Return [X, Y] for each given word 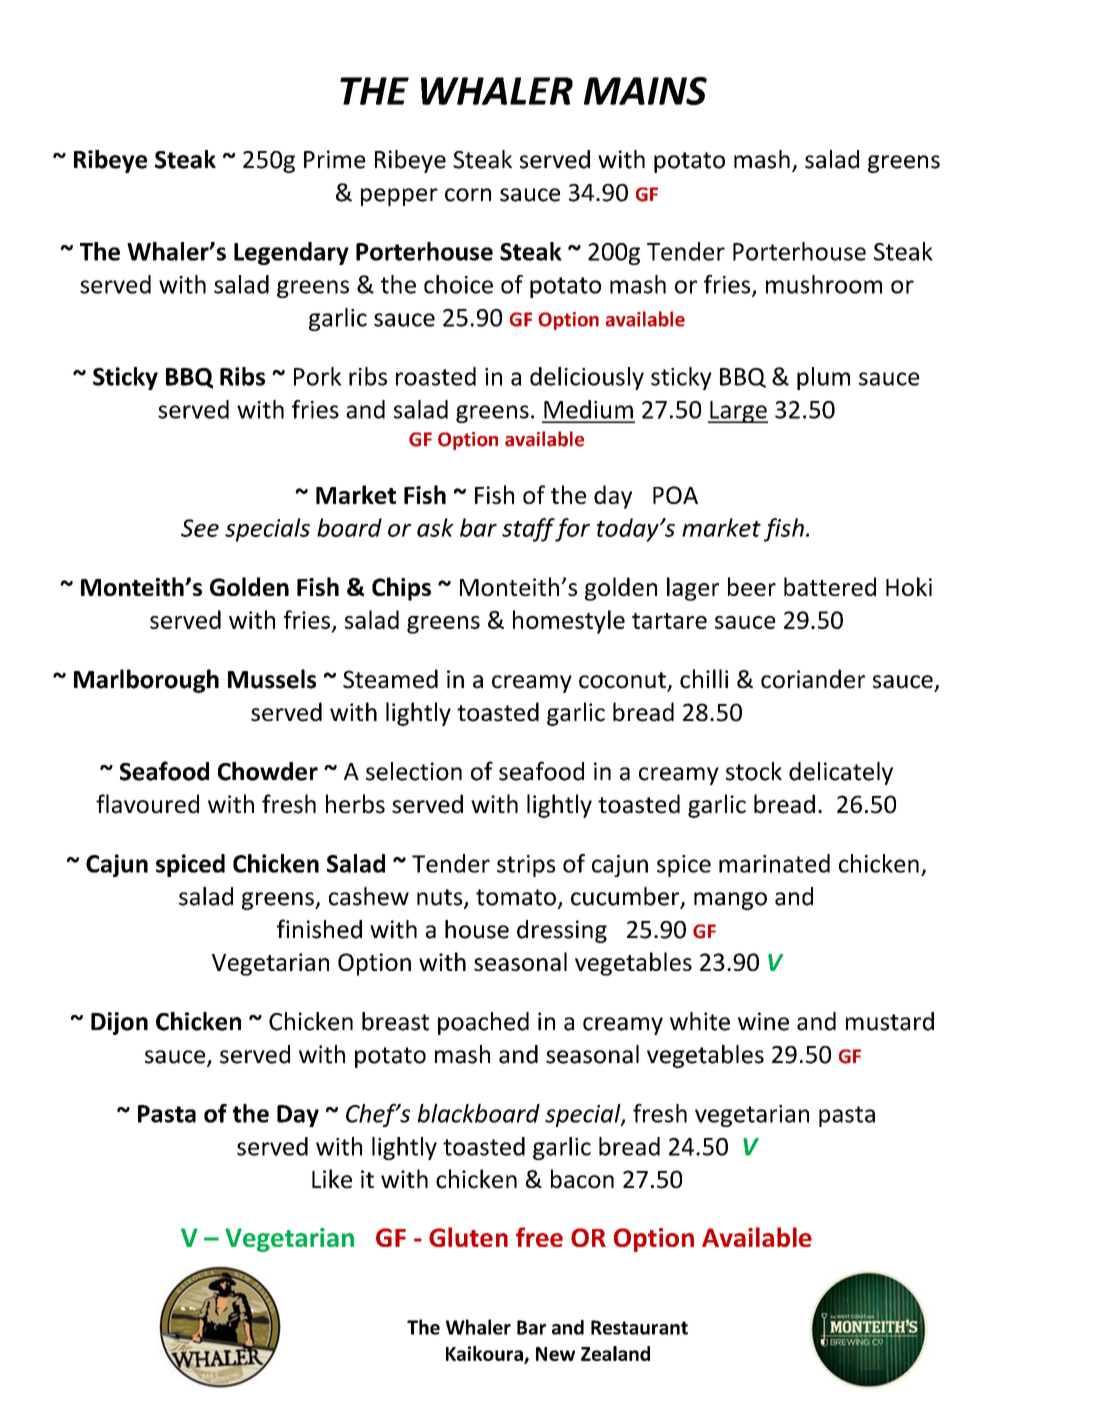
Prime [335, 159]
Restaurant [639, 1327]
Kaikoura [485, 1354]
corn [468, 195]
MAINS [645, 91]
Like [332, 1179]
